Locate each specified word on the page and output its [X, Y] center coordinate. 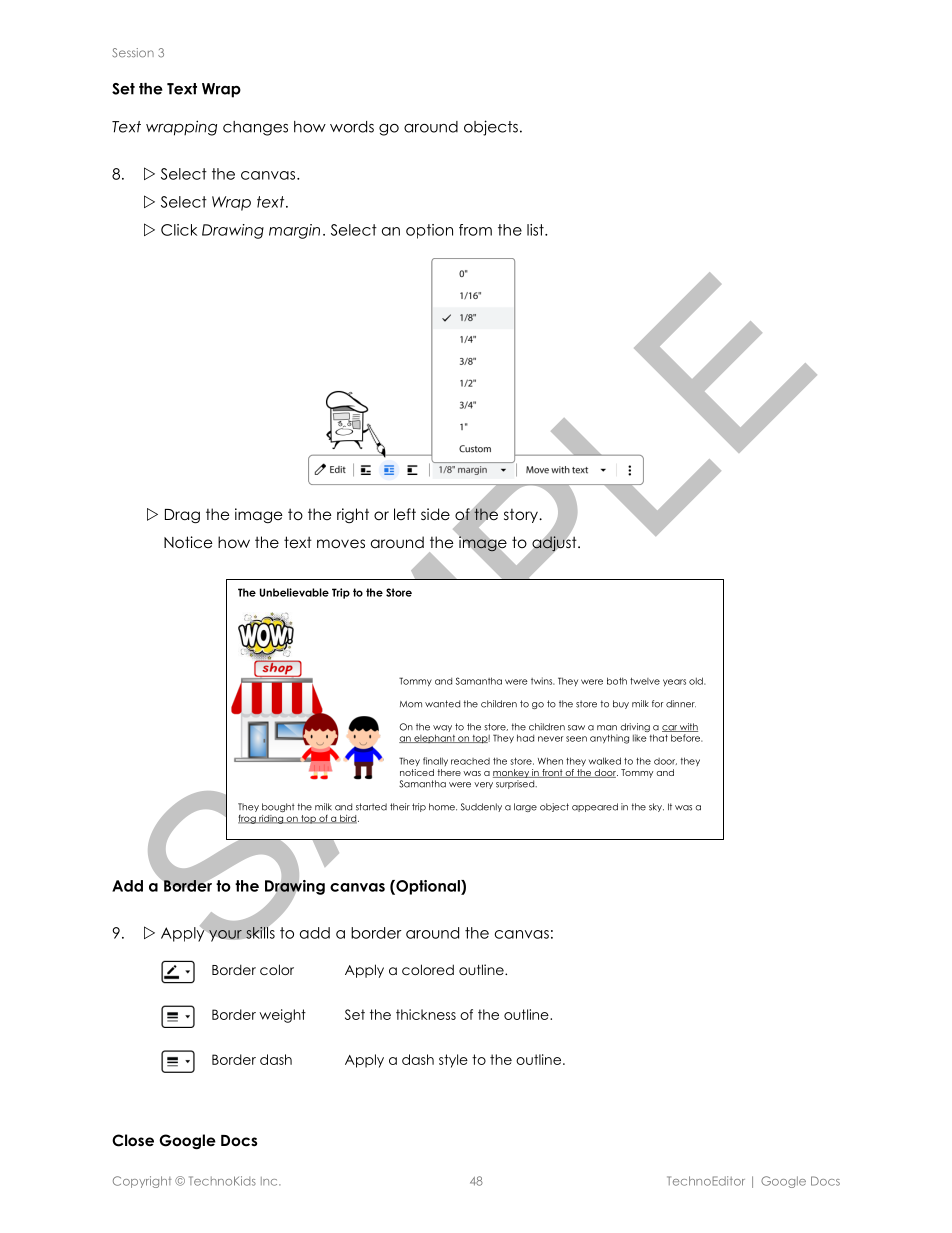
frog [248, 819]
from [475, 230]
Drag [182, 516]
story [522, 516]
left [405, 514]
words [352, 127]
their [400, 807]
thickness [426, 1014]
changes [255, 128]
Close [133, 1140]
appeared [595, 807]
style [453, 1061]
